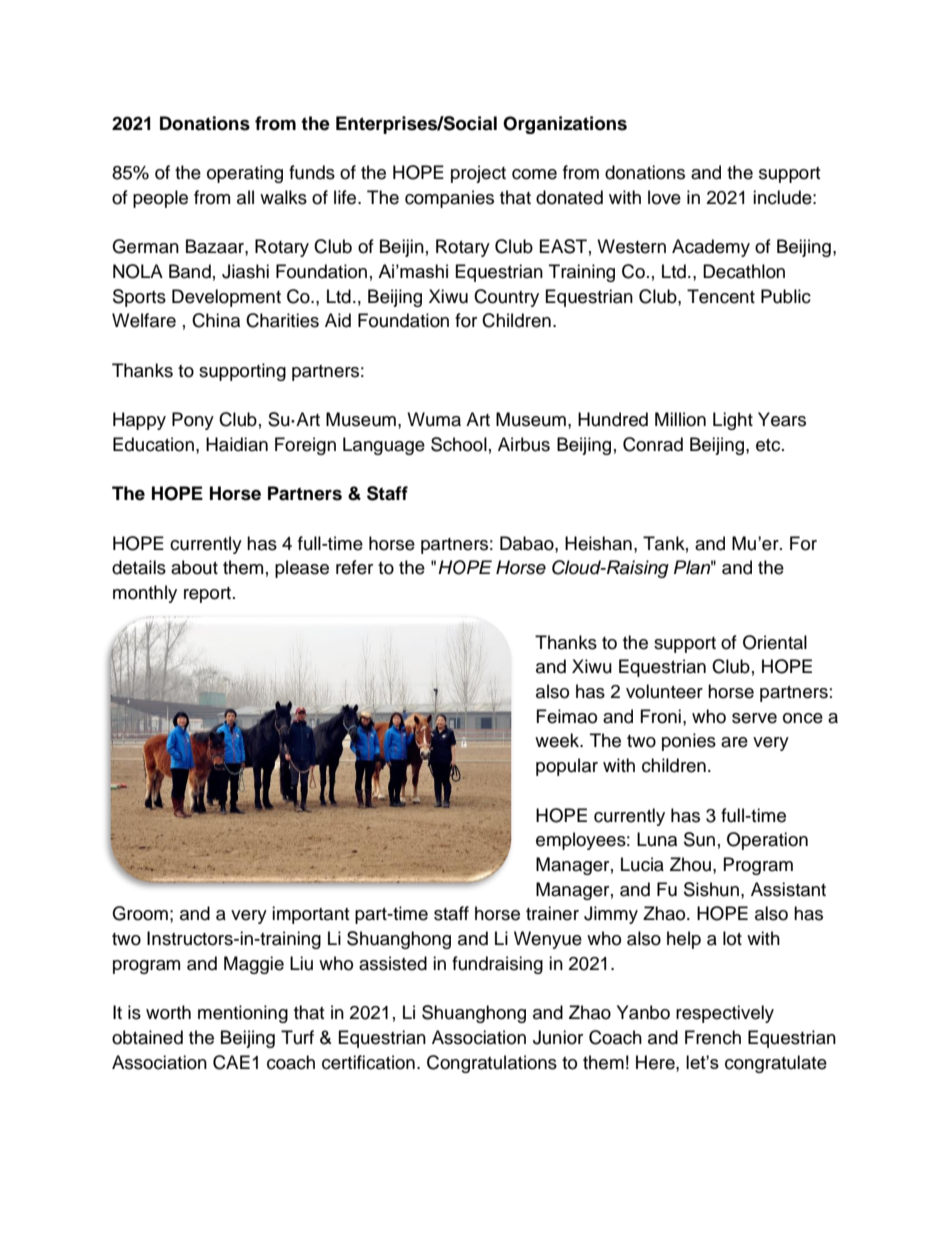 The height and width of the screenshot is (1233, 952). I want to click on Congratulations, so click(492, 1064).
